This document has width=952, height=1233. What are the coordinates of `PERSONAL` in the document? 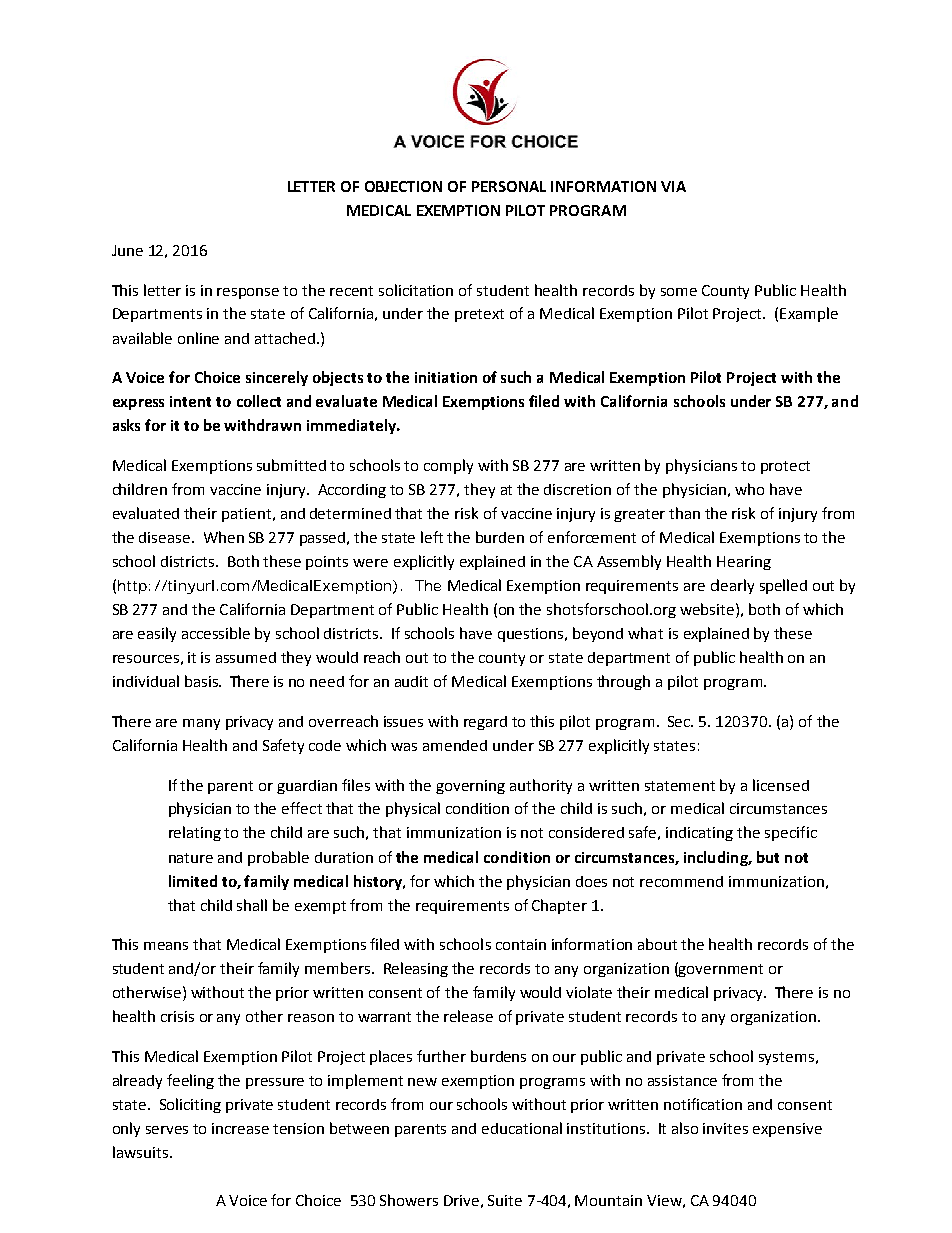 It's located at (509, 186).
